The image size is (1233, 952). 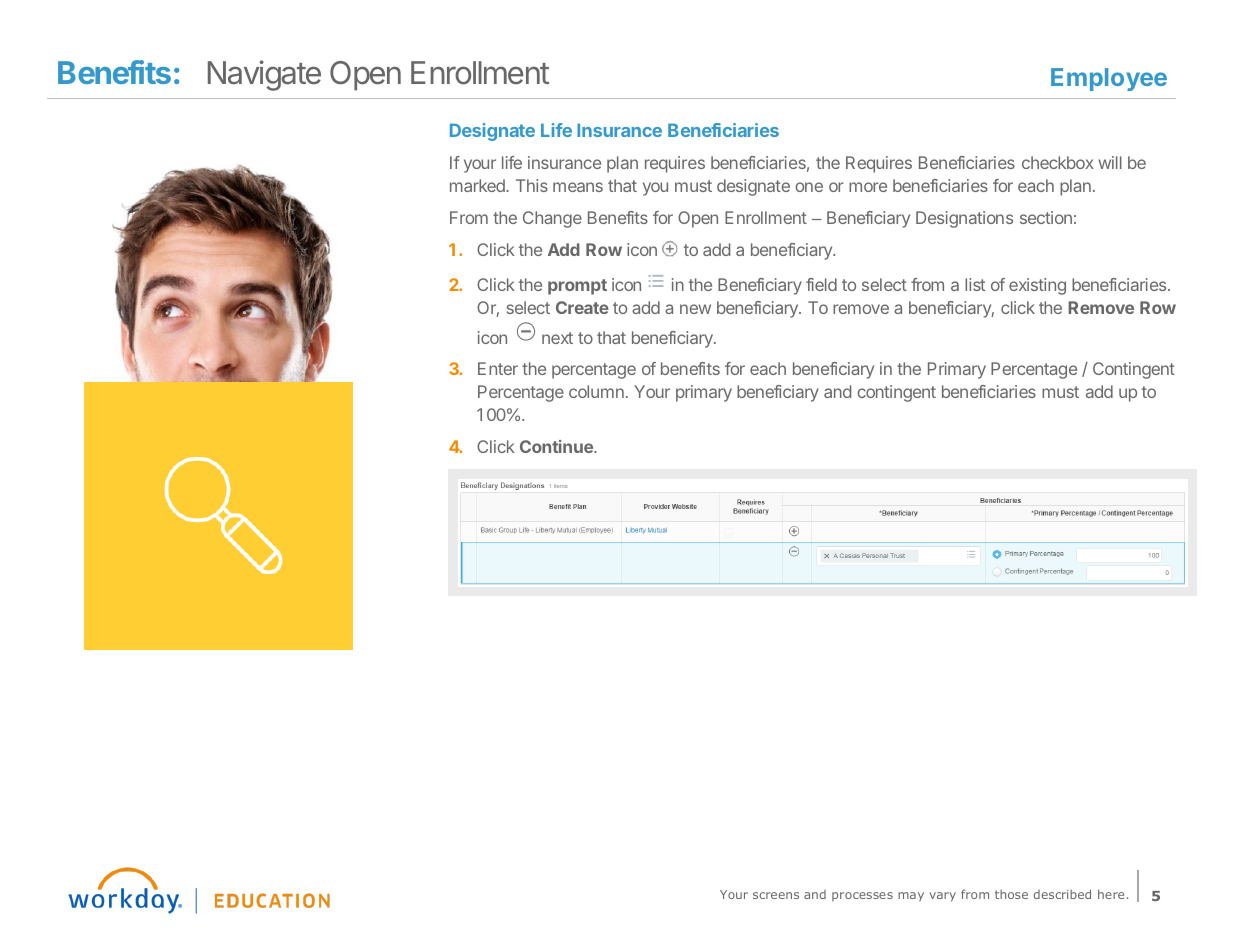 What do you see at coordinates (498, 368) in the screenshot?
I see `Enter` at bounding box center [498, 368].
